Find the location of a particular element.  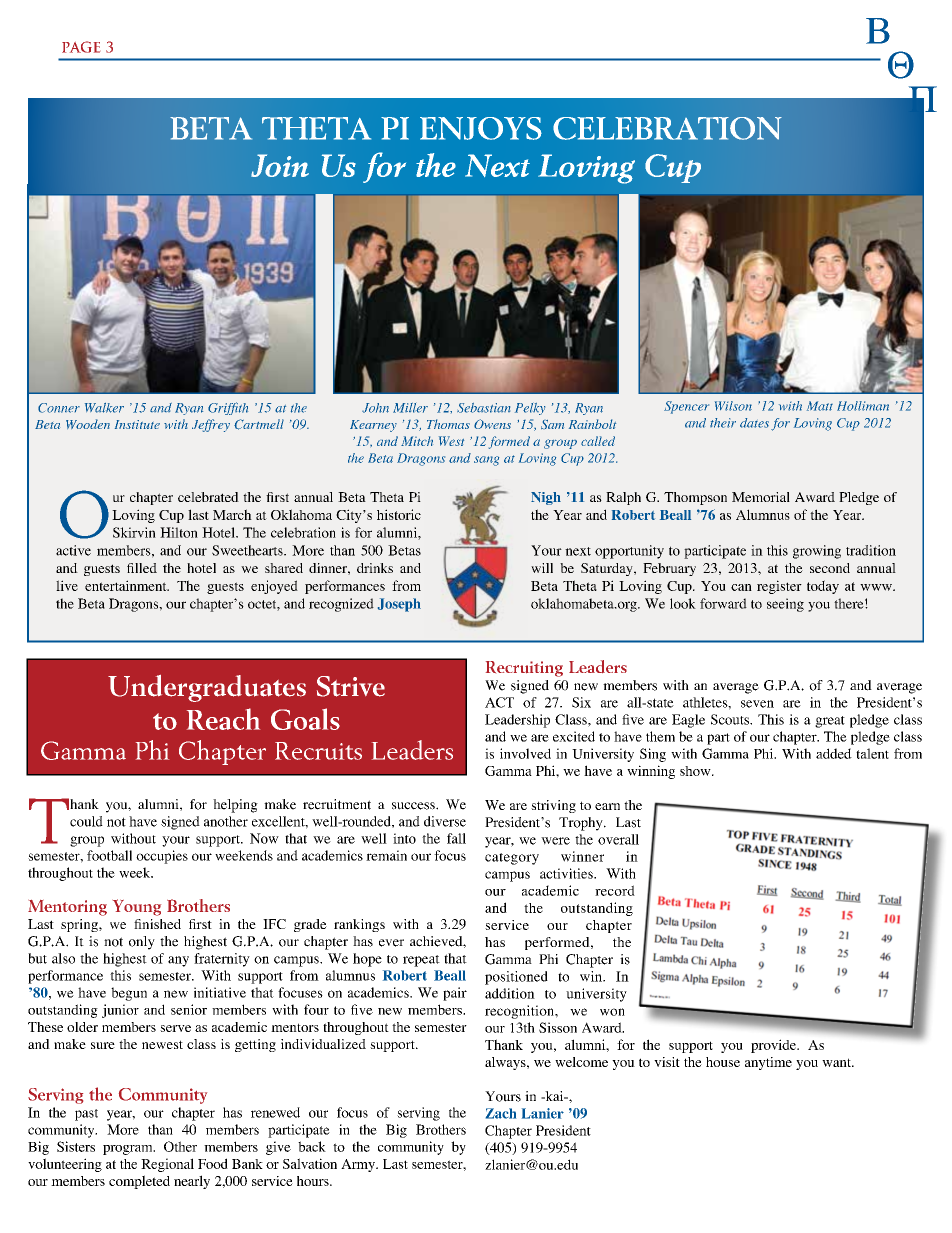

program is located at coordinates (129, 1150).
